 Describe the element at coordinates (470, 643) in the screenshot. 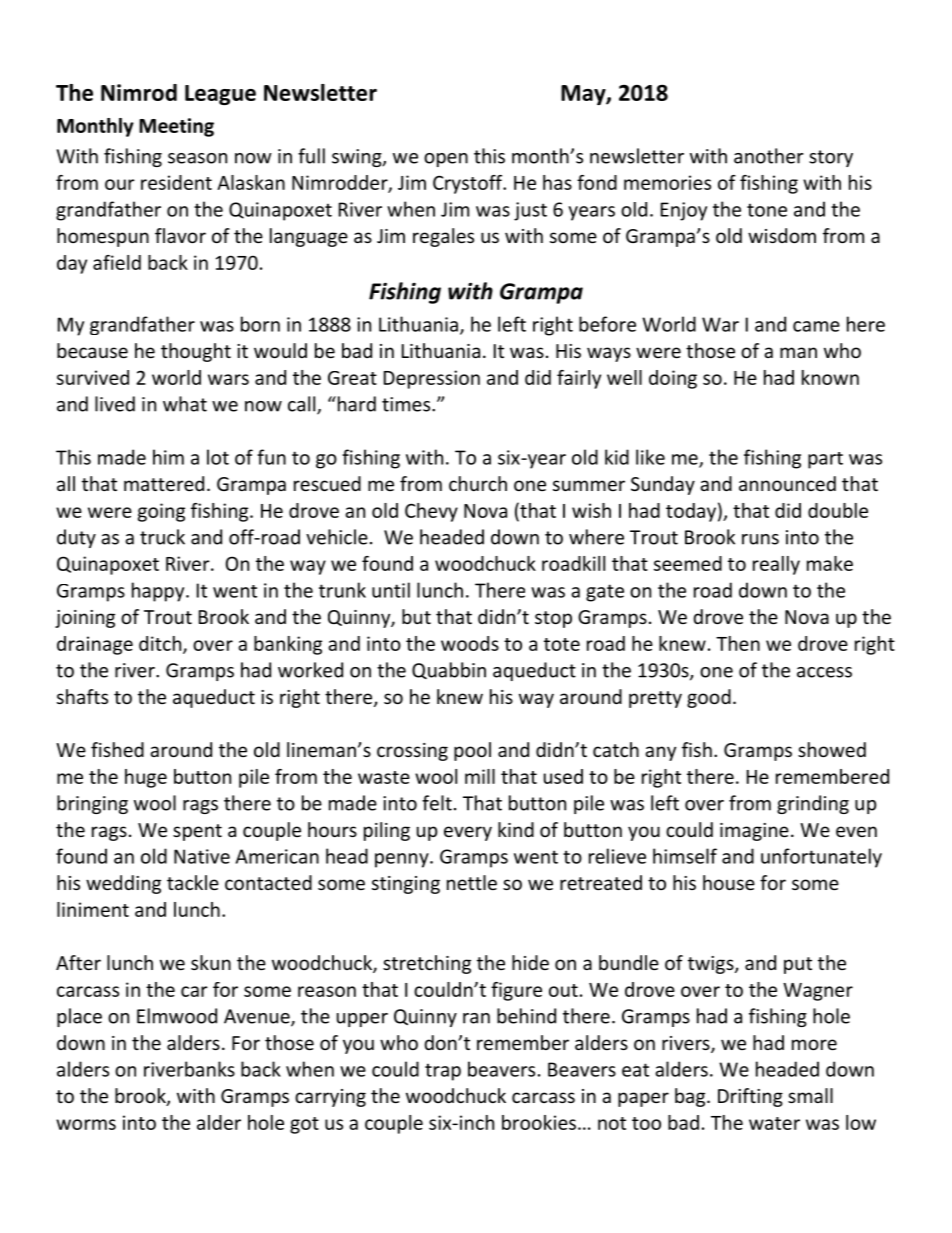

I see `woods` at that location.
